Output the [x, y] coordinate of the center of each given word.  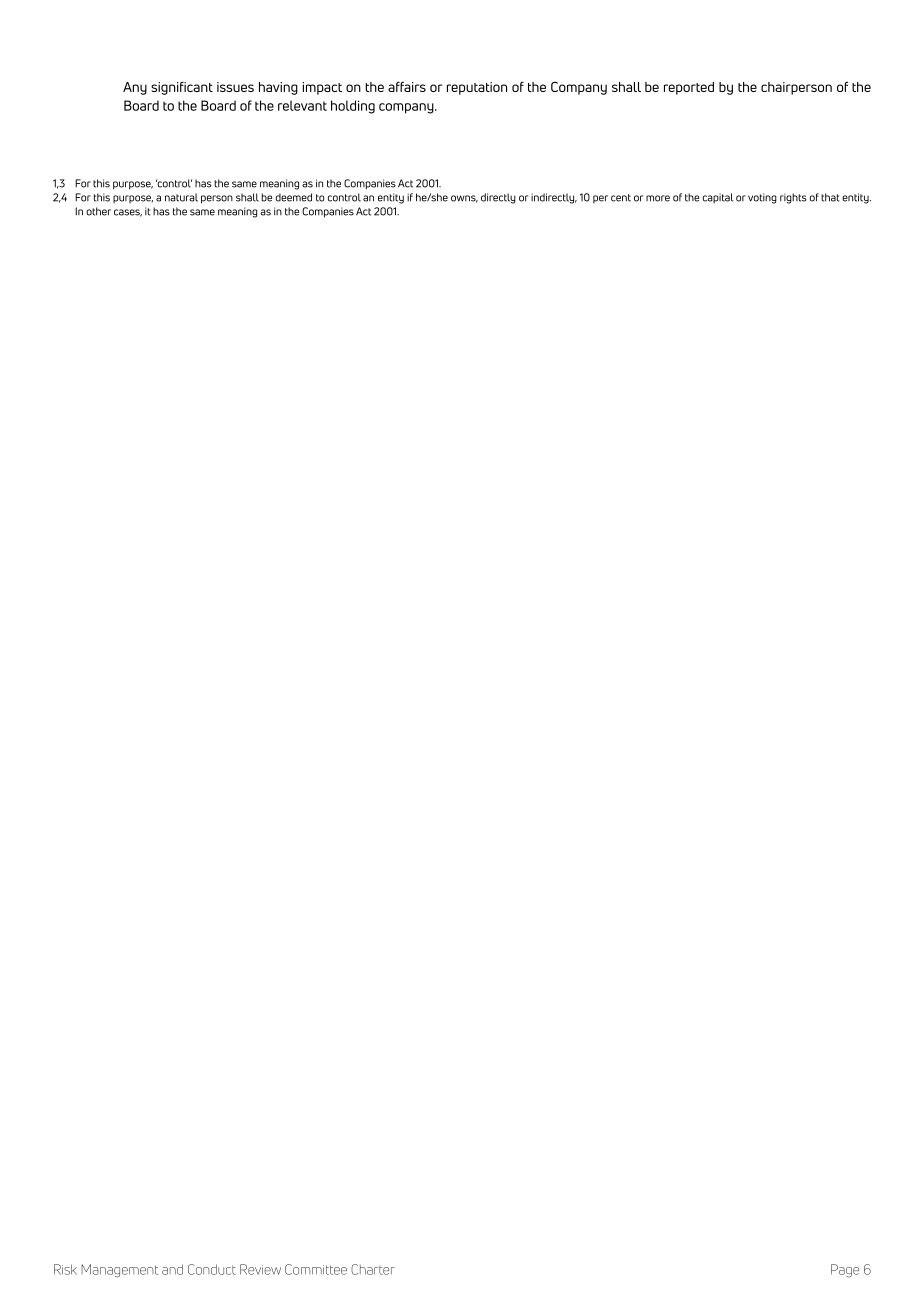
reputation [477, 88]
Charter [373, 1269]
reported [689, 88]
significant [182, 88]
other [98, 211]
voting [762, 198]
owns [464, 199]
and [172, 1269]
